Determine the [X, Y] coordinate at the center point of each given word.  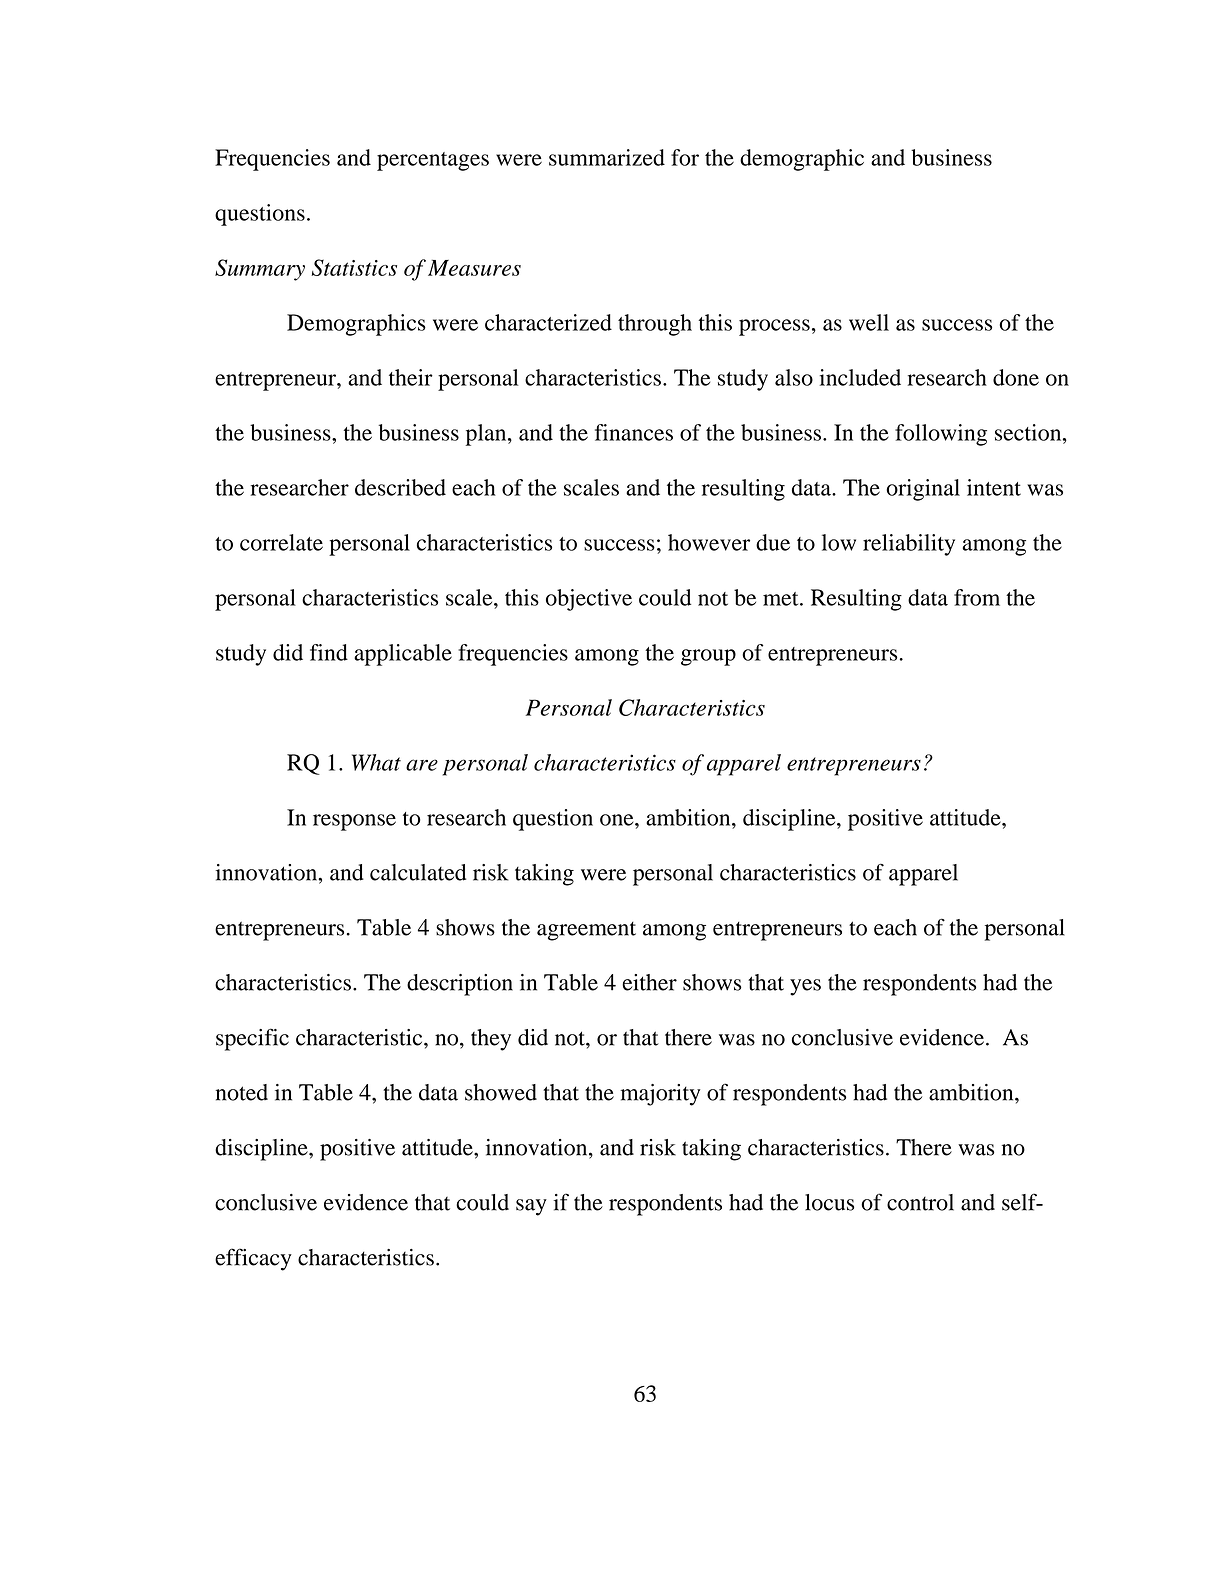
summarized [607, 157]
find [329, 652]
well [869, 322]
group [708, 657]
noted [242, 1092]
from [977, 597]
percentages [433, 161]
